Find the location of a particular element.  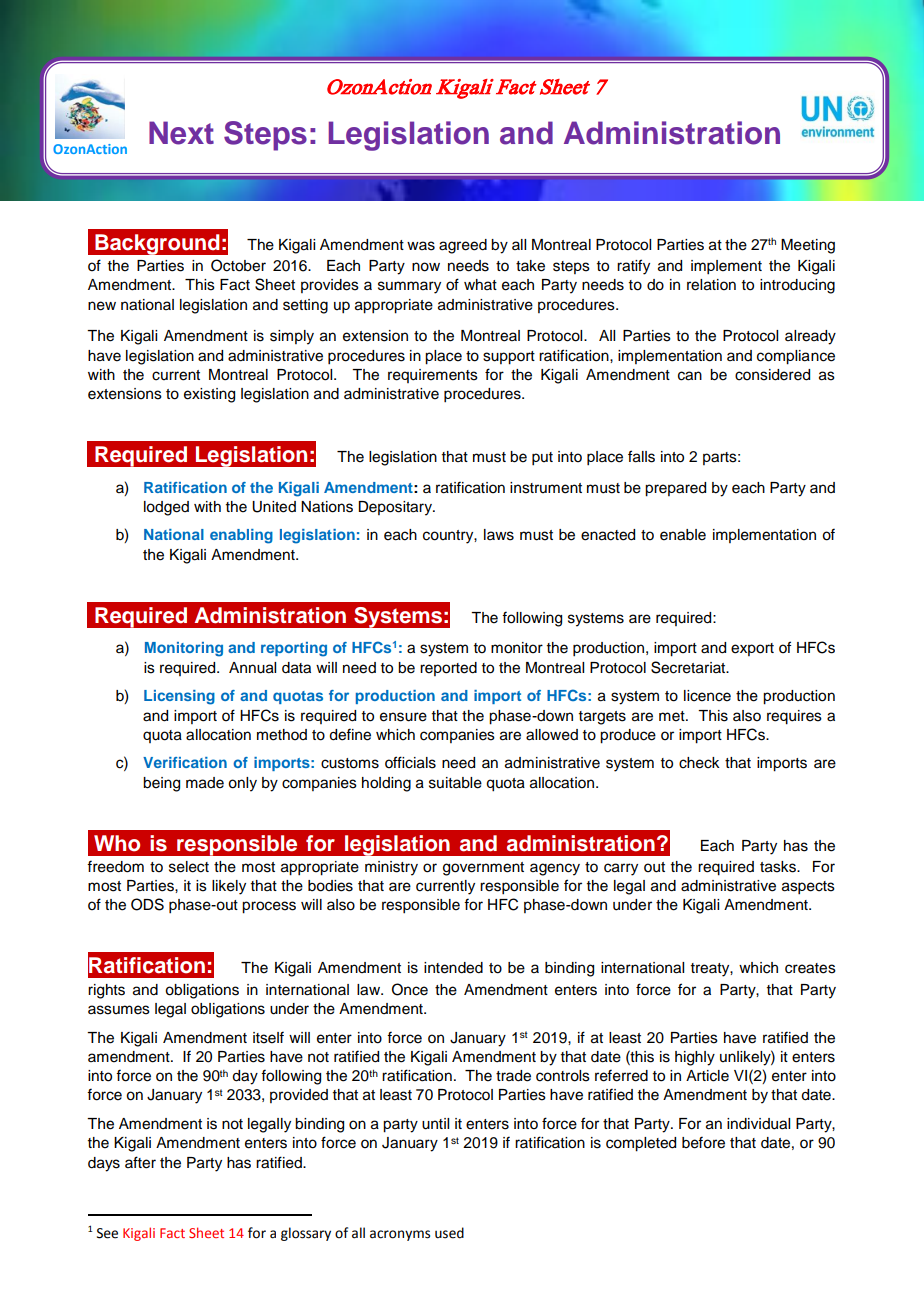

licence is located at coordinates (707, 696).
